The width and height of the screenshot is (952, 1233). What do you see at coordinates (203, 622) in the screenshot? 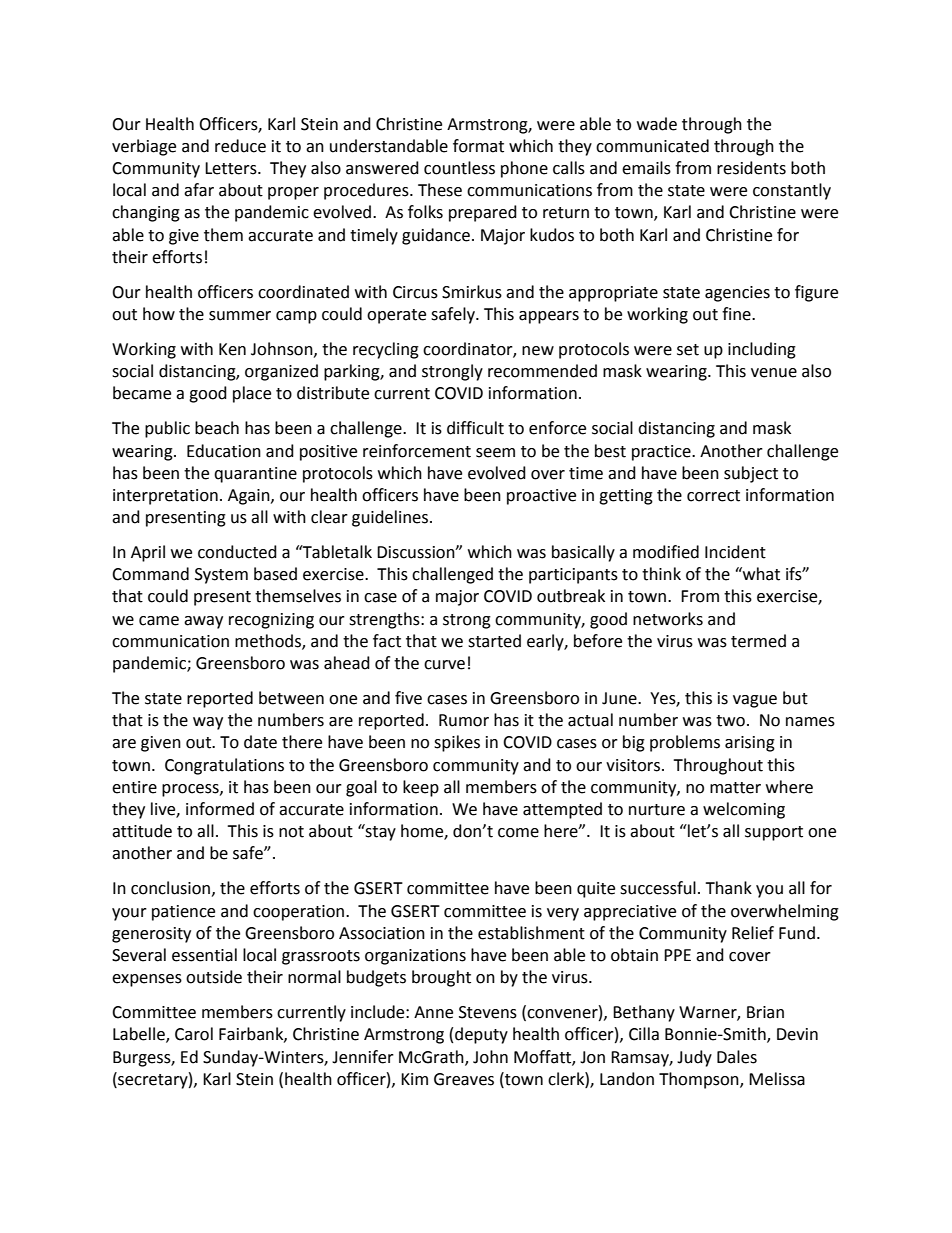
I see `away` at bounding box center [203, 622].
